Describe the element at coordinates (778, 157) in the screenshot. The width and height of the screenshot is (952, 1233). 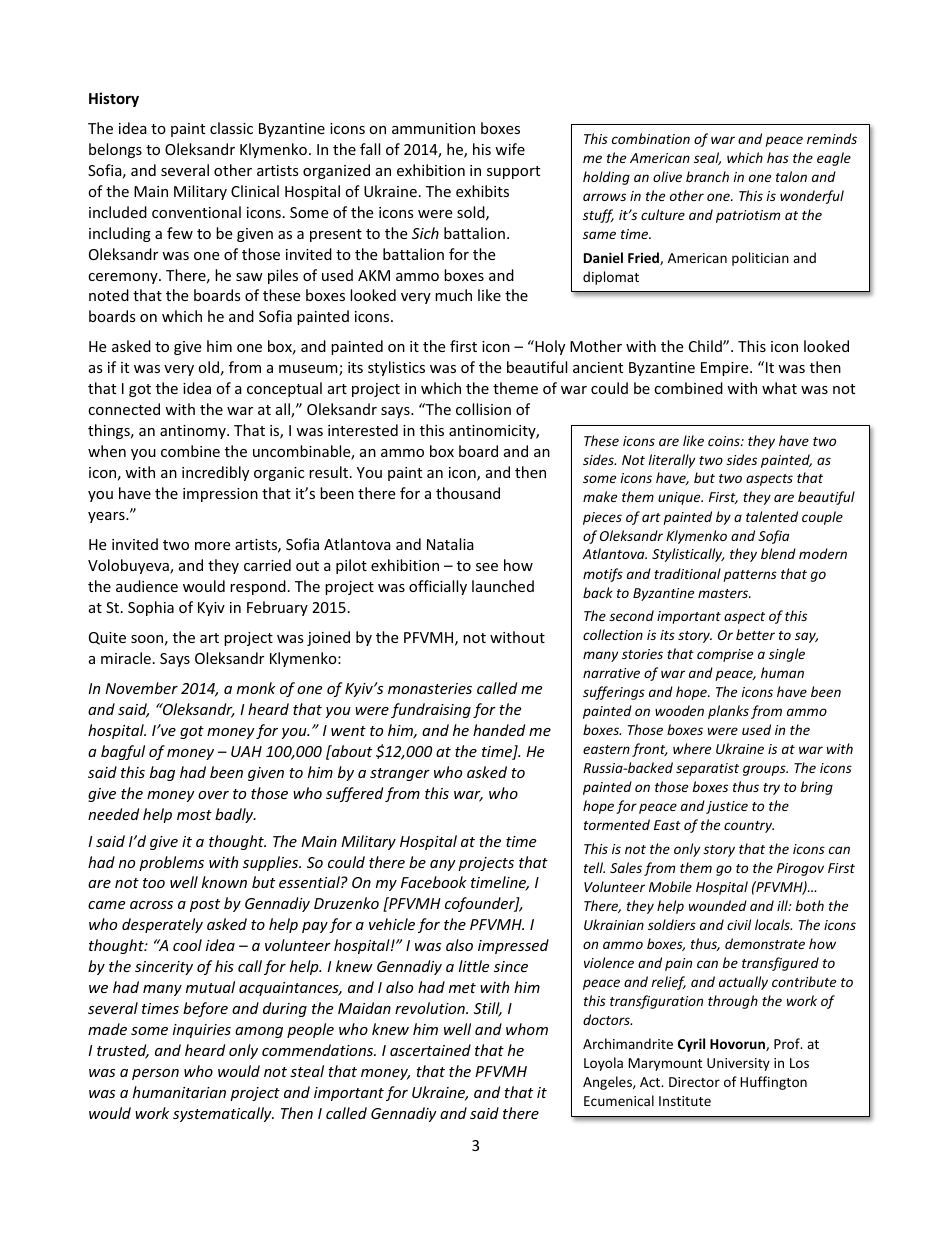
I see `has` at that location.
